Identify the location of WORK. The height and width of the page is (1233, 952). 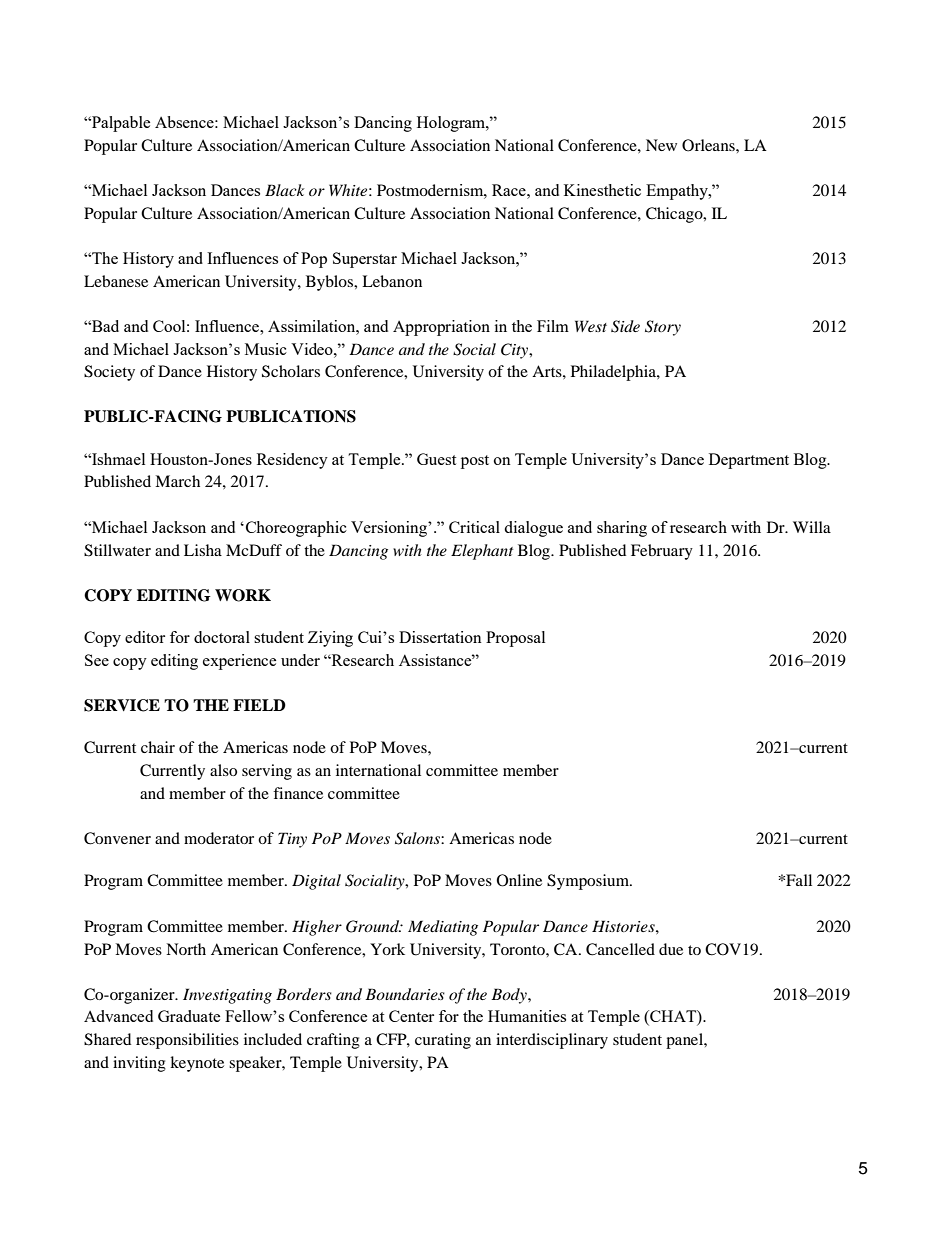
(243, 595).
